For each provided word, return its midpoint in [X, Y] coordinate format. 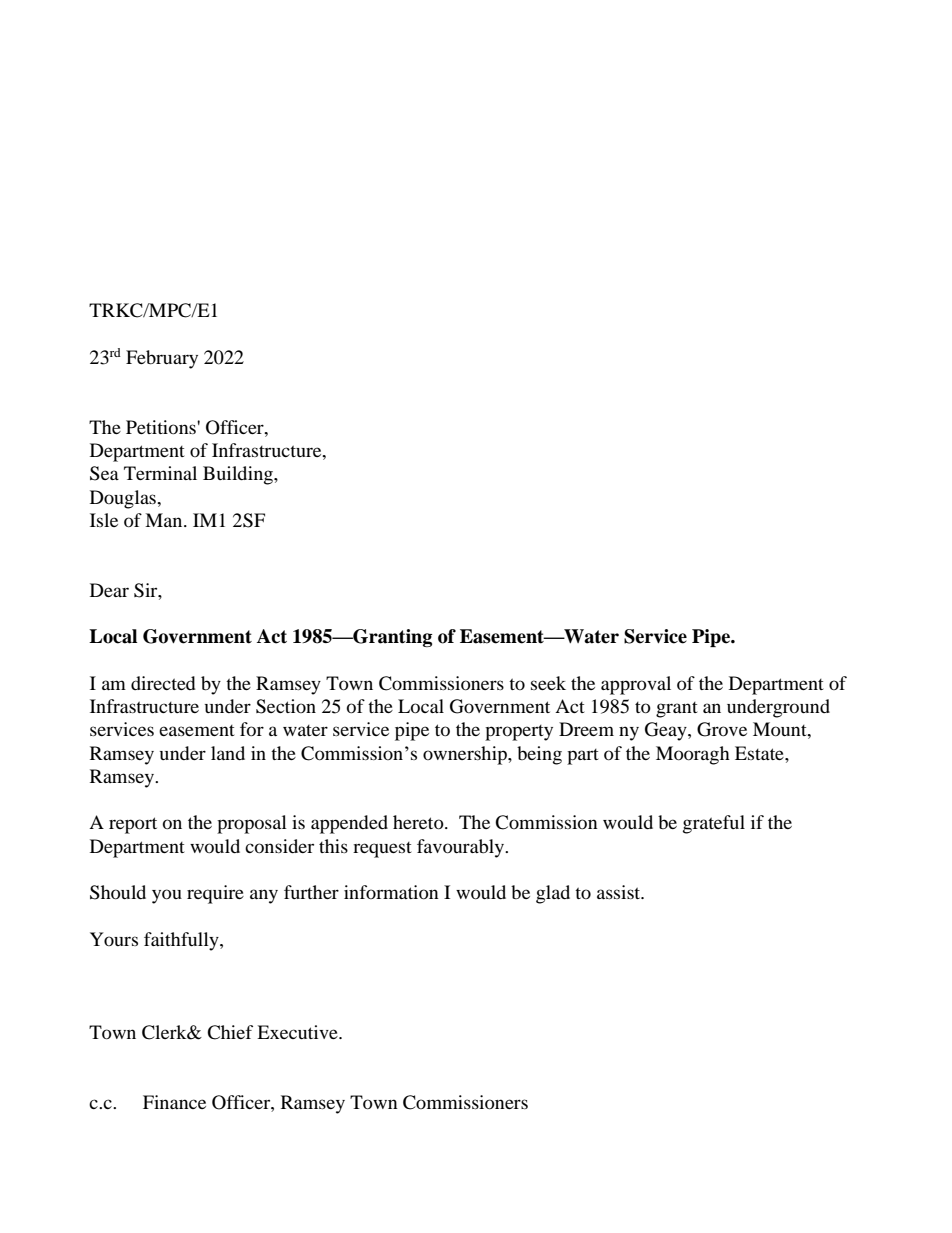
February [162, 359]
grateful [714, 824]
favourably [461, 848]
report [133, 825]
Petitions [162, 427]
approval [636, 685]
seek [548, 683]
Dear [109, 590]
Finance [174, 1102]
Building [239, 475]
